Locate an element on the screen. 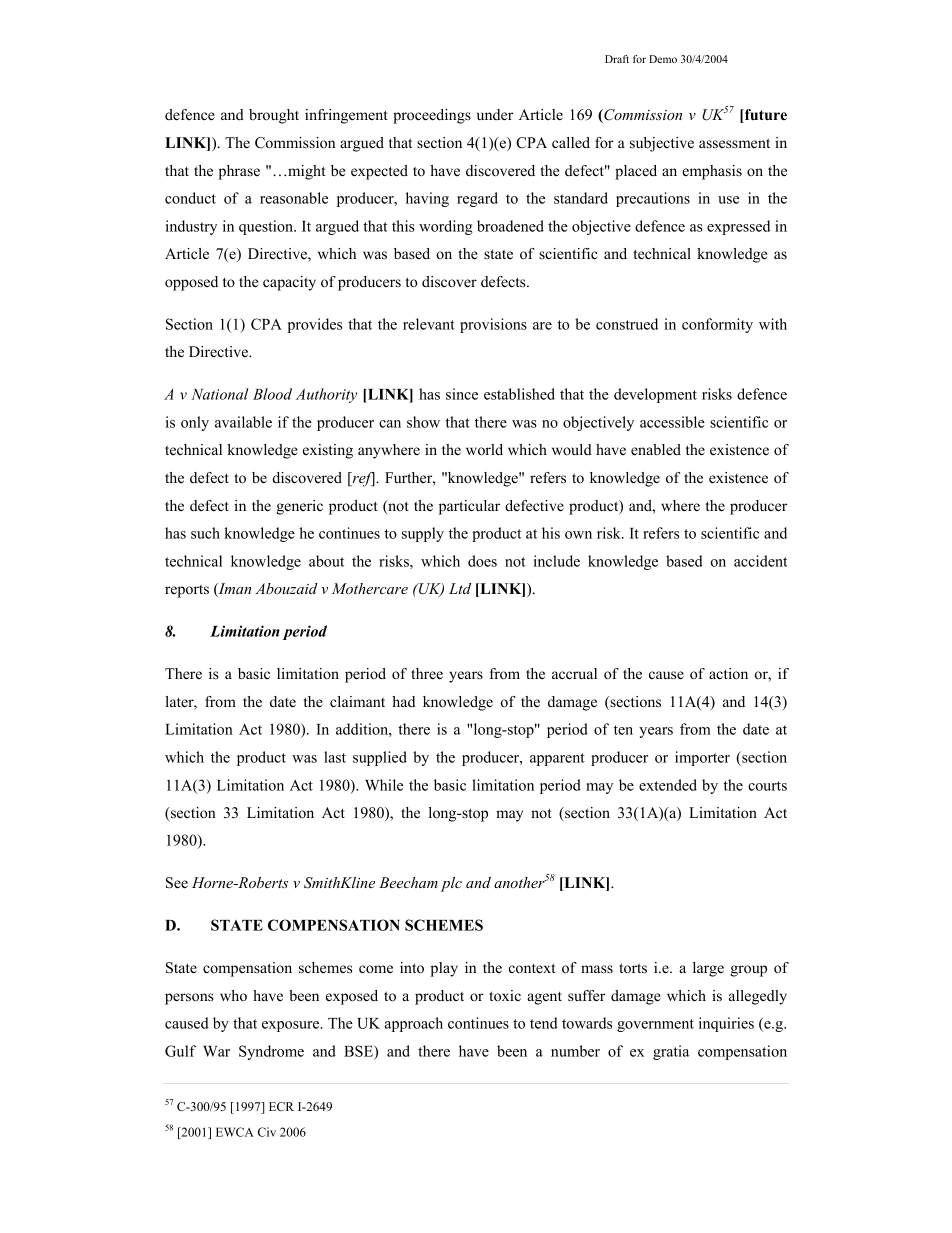 This screenshot has width=952, height=1233. under is located at coordinates (495, 115).
